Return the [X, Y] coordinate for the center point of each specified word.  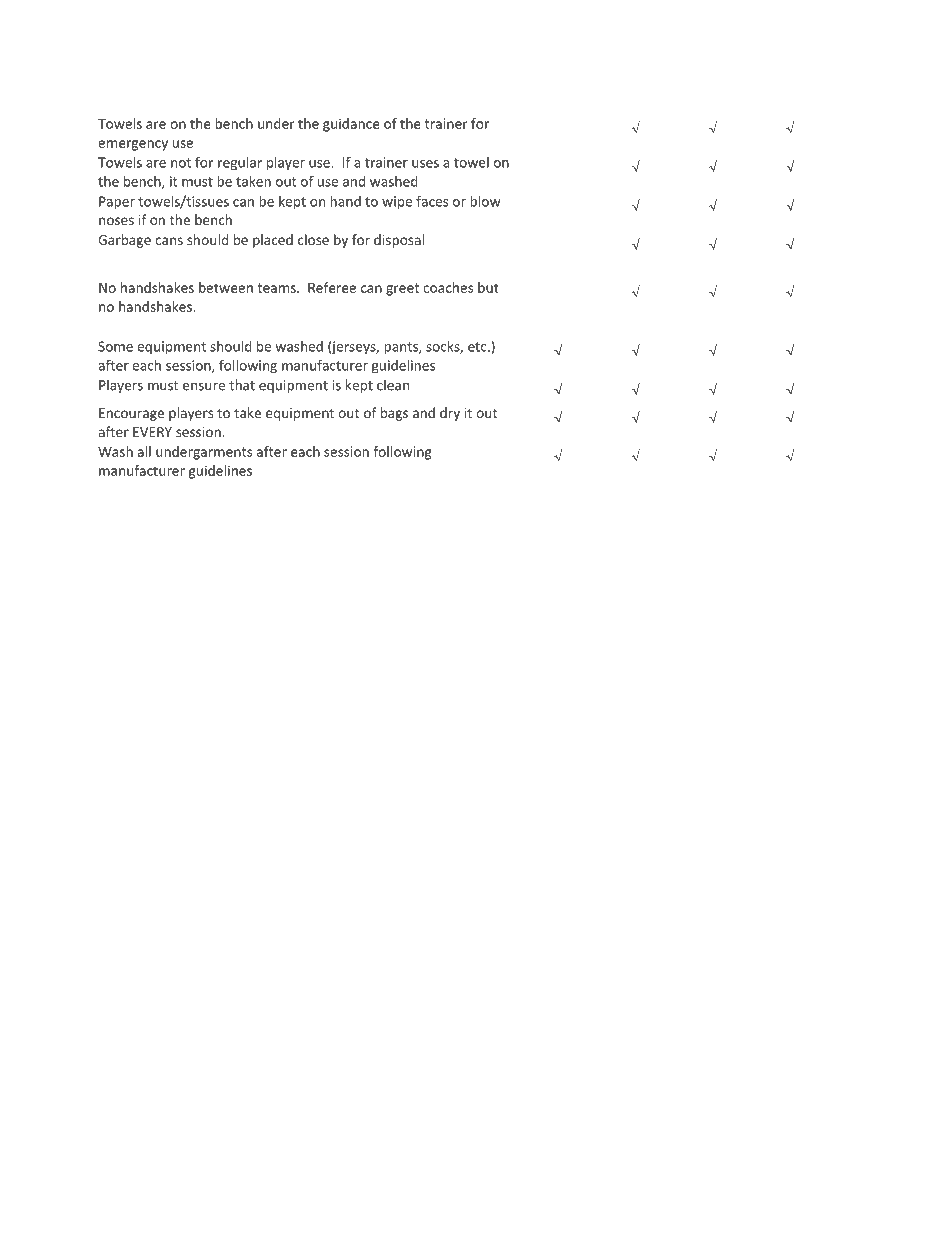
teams [277, 288]
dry [450, 414]
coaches [448, 287]
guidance [351, 125]
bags [394, 414]
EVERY [152, 432]
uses [425, 164]
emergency [133, 146]
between [226, 287]
